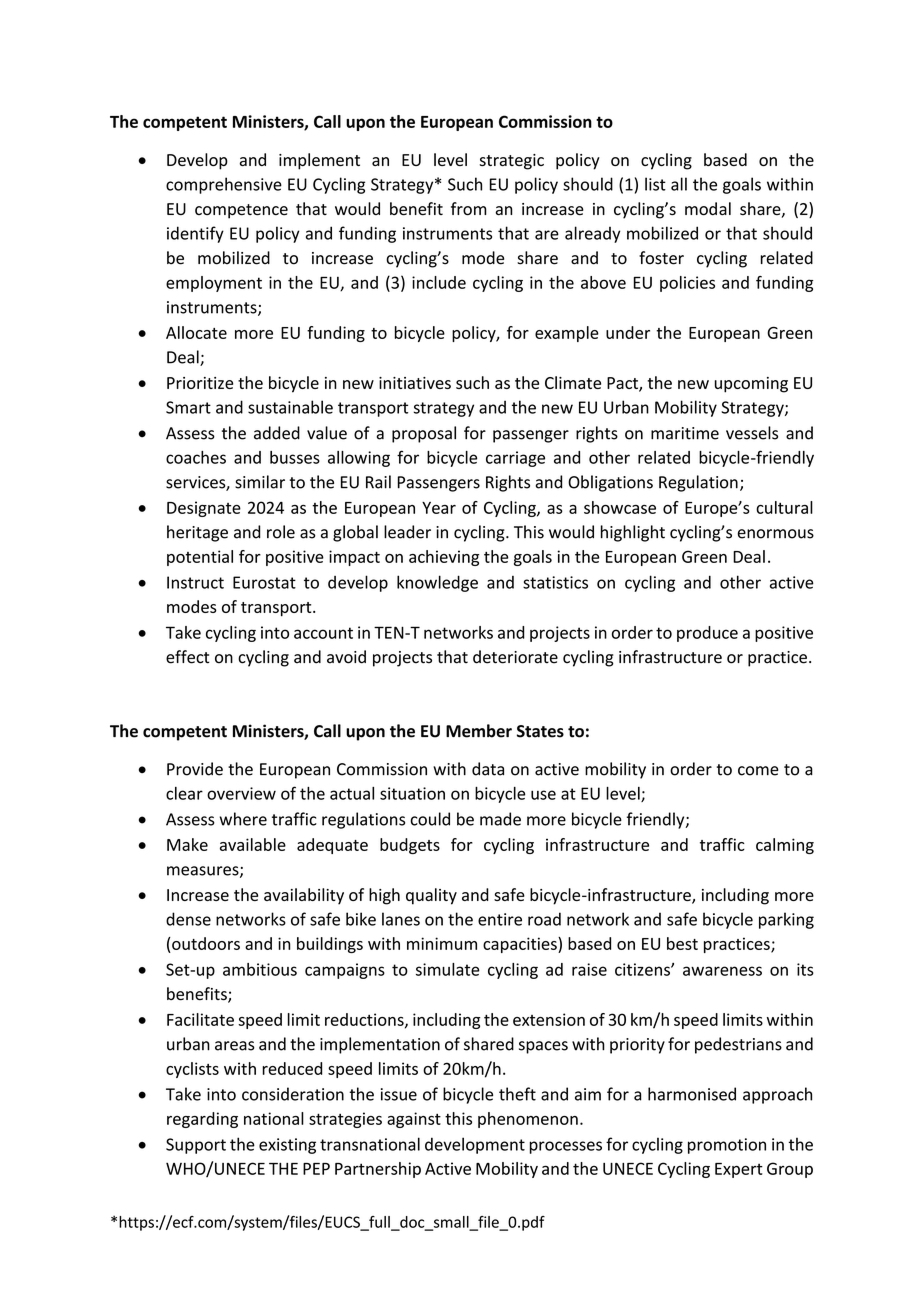 This screenshot has width=924, height=1308. What do you see at coordinates (241, 211) in the screenshot?
I see `competence` at bounding box center [241, 211].
